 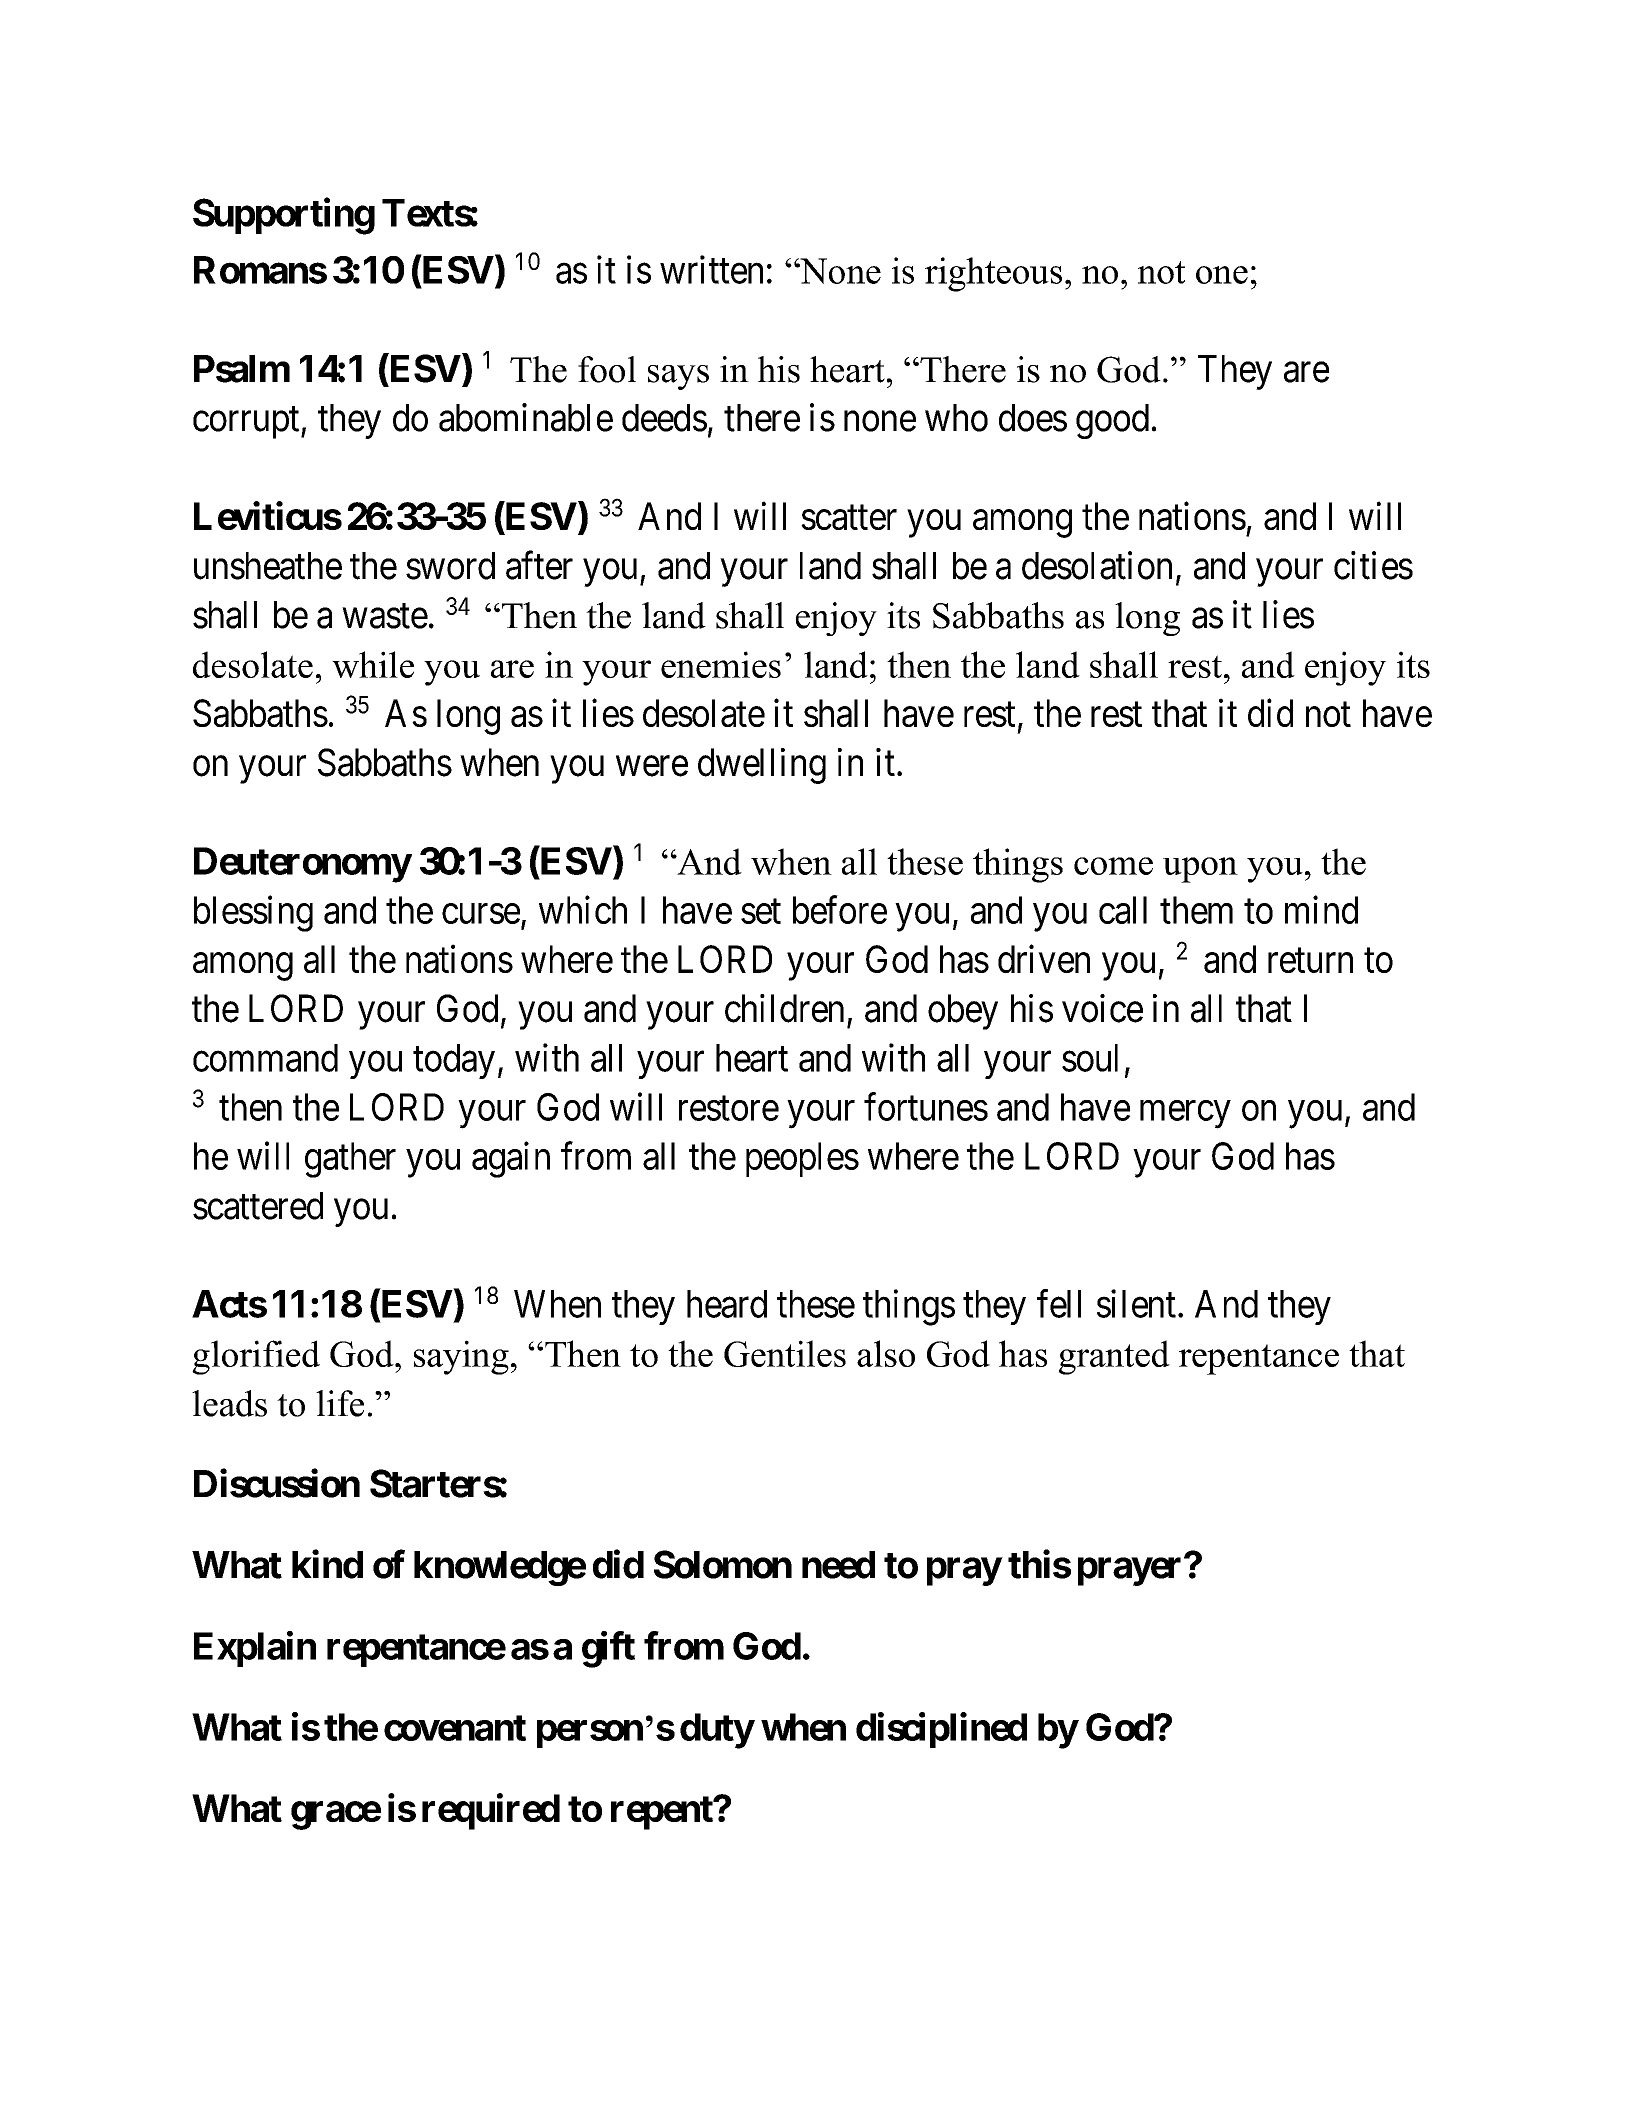 What do you see at coordinates (350, 1160) in the screenshot?
I see `gather` at bounding box center [350, 1160].
